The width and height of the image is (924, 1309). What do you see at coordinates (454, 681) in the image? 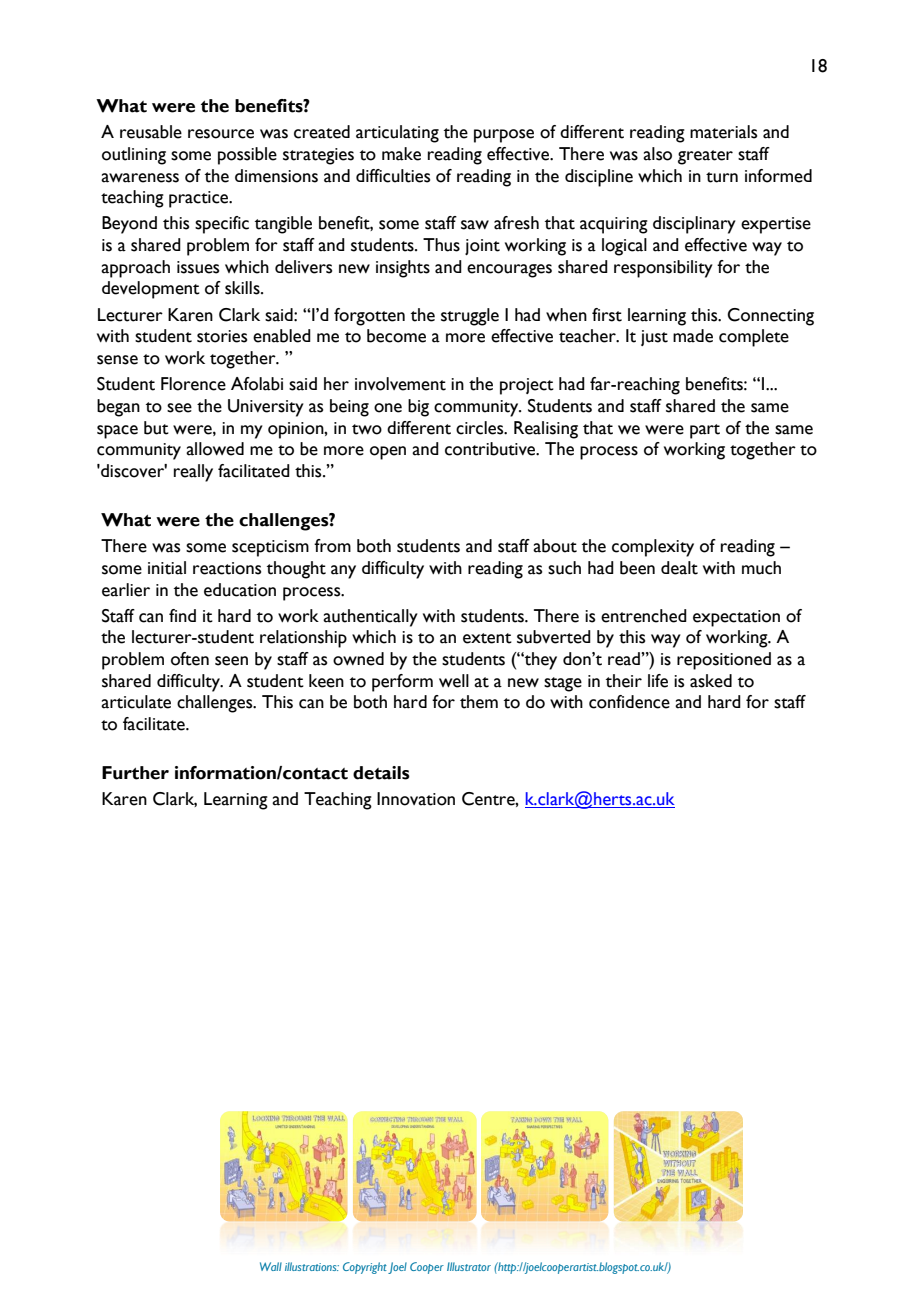
I see `well` at bounding box center [454, 681].
